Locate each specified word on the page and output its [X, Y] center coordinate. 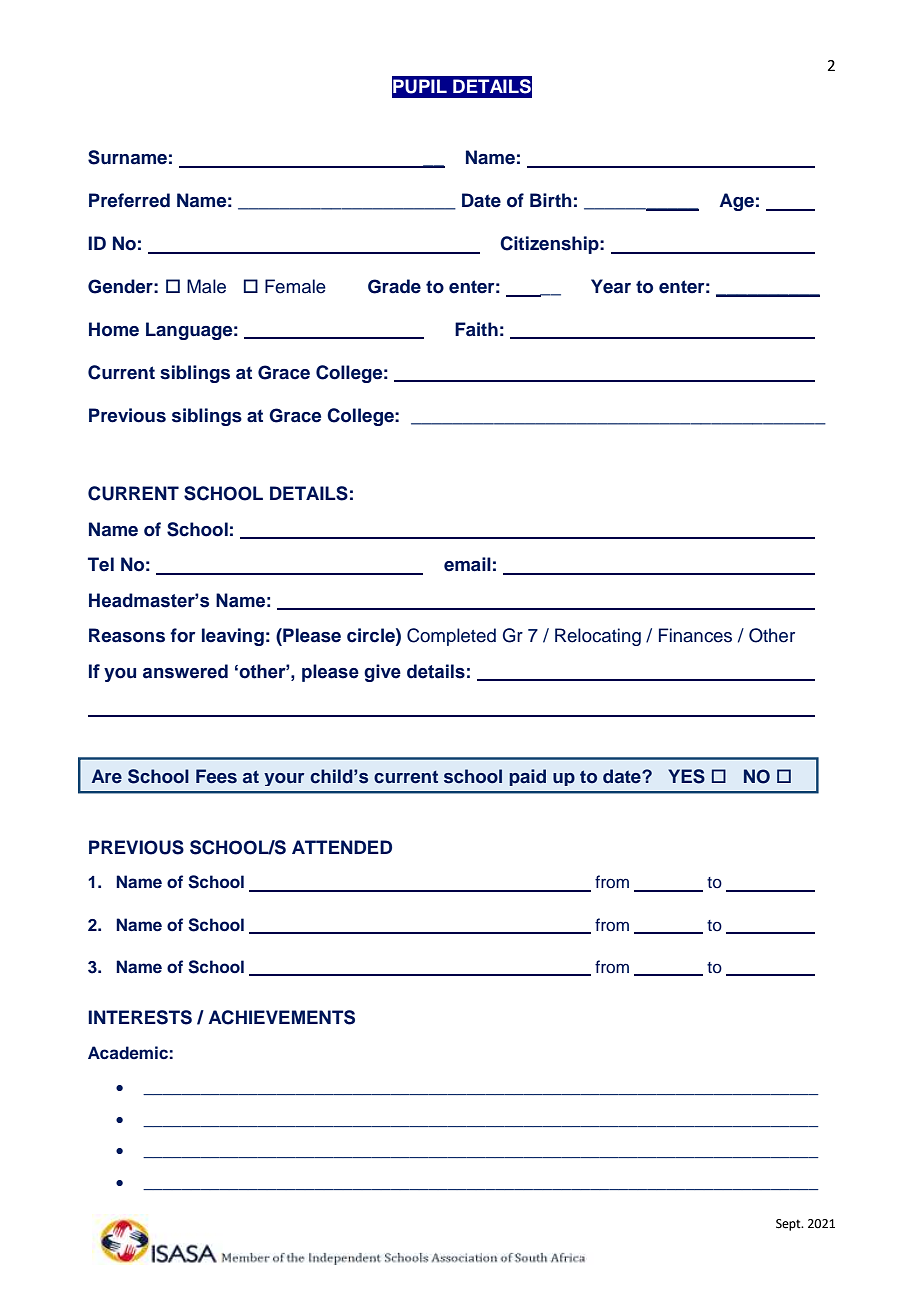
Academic [128, 1052]
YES [686, 776]
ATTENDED [342, 847]
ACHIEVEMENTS [282, 1017]
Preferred [129, 200]
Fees [216, 776]
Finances [695, 635]
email [467, 564]
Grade [394, 286]
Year [611, 286]
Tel [101, 564]
